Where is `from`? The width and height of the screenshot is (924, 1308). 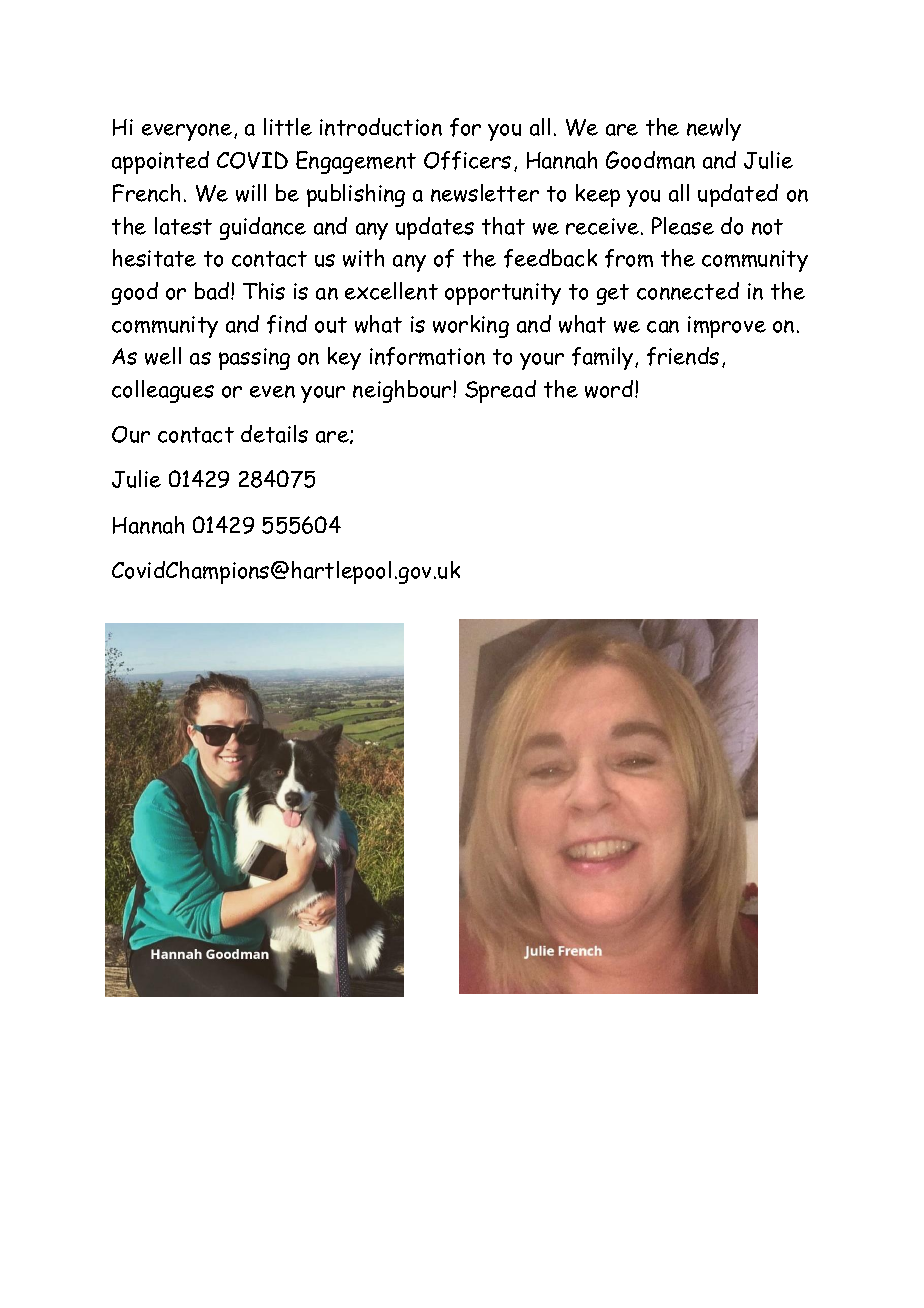
from is located at coordinates (629, 258).
